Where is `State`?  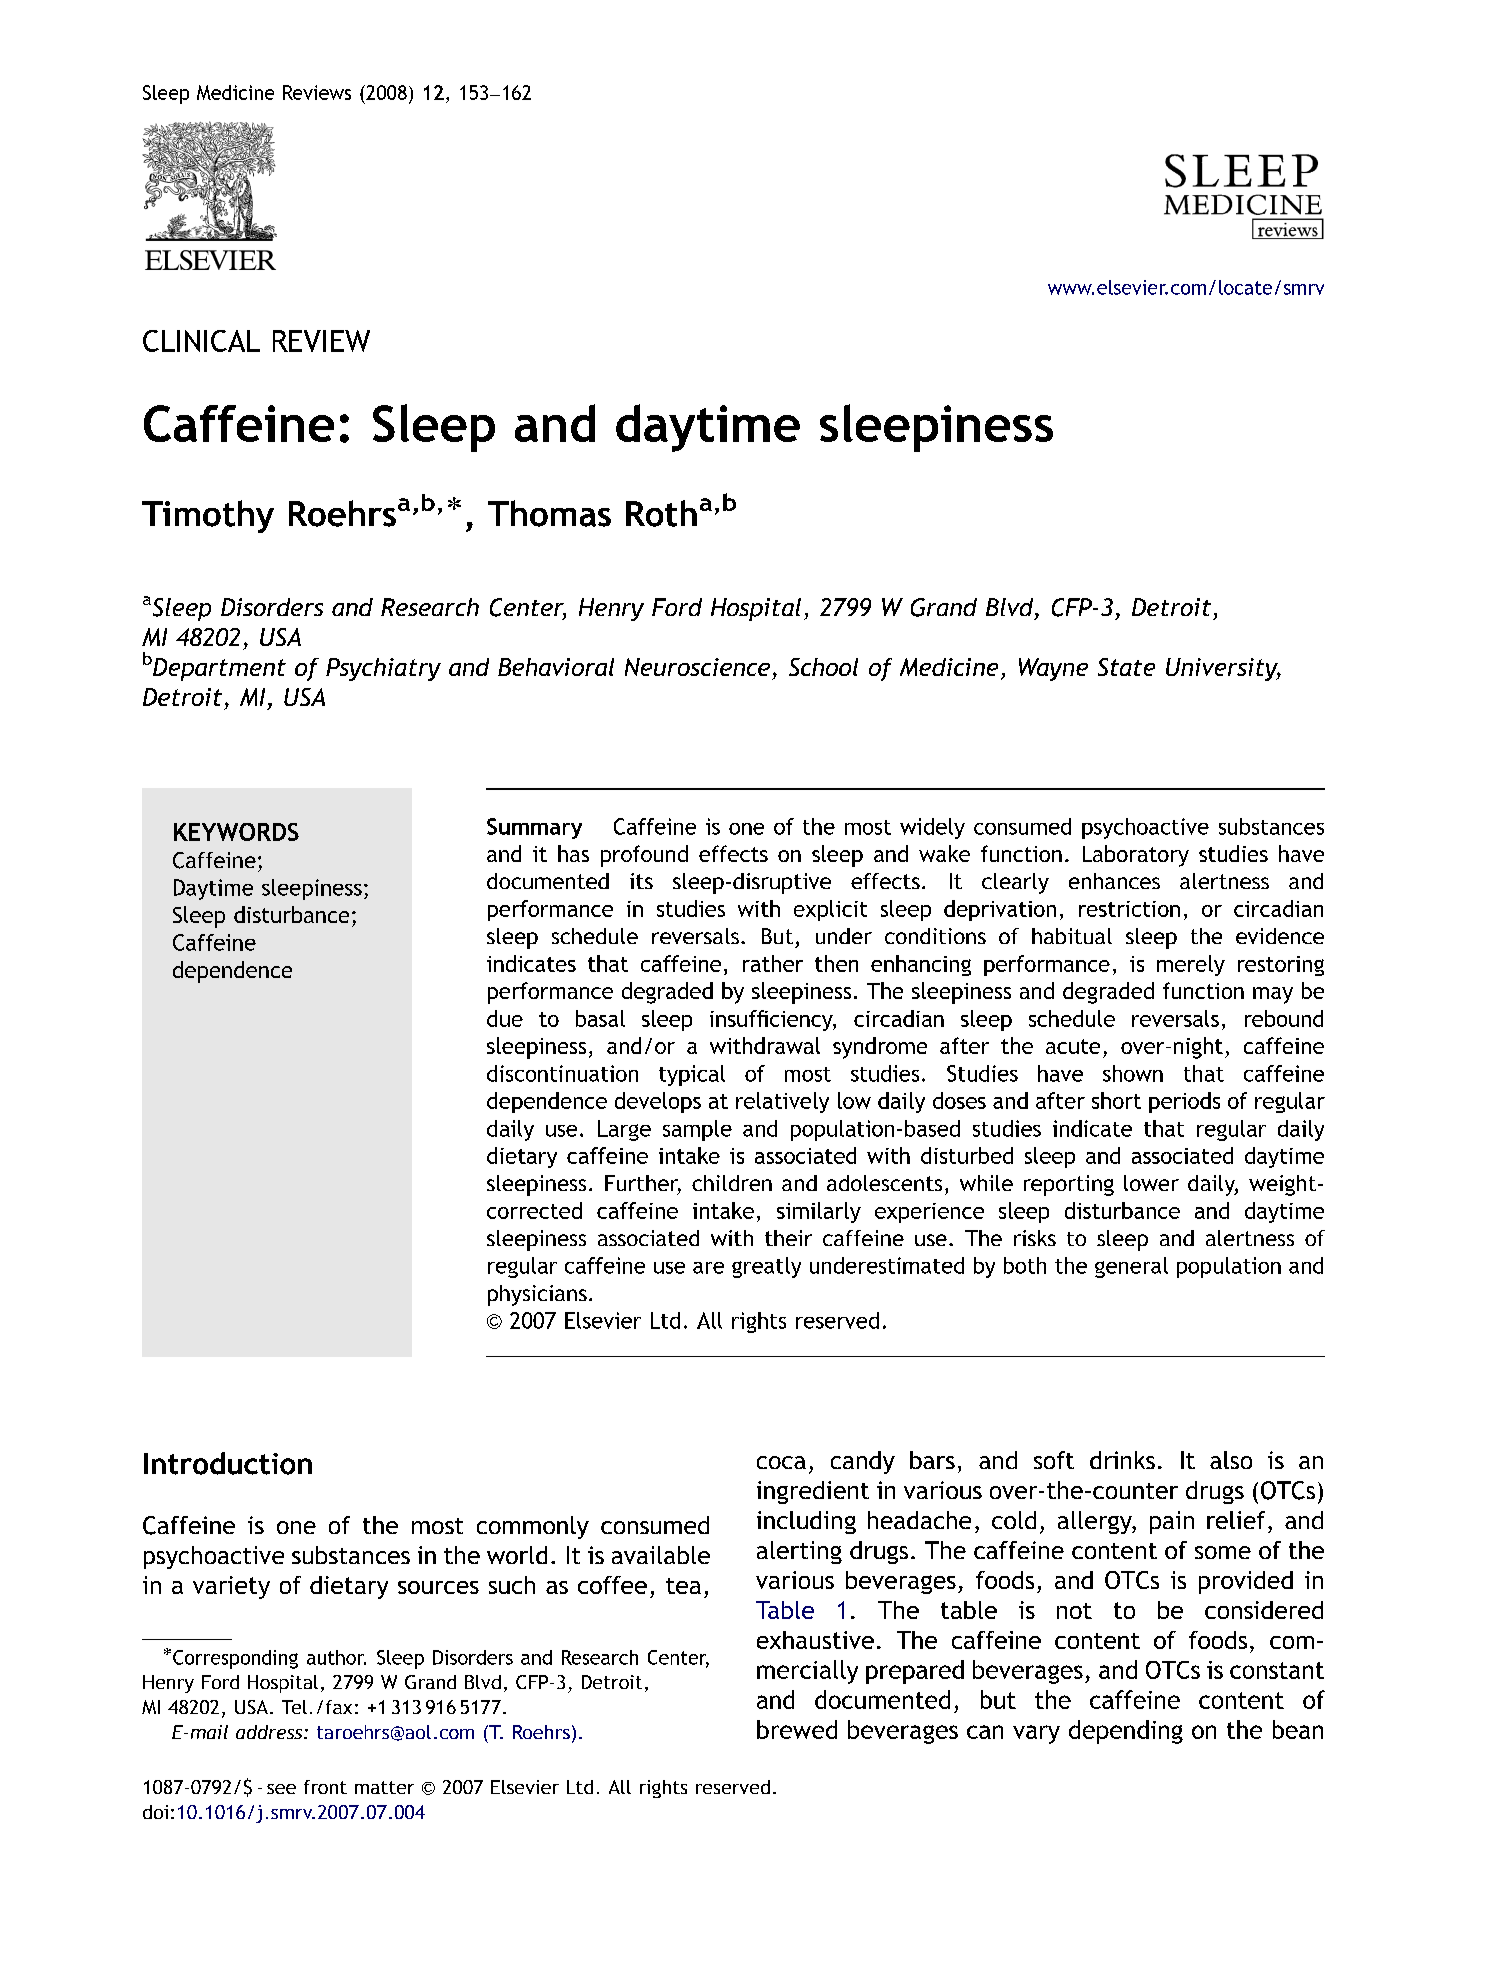 State is located at coordinates (1126, 667).
